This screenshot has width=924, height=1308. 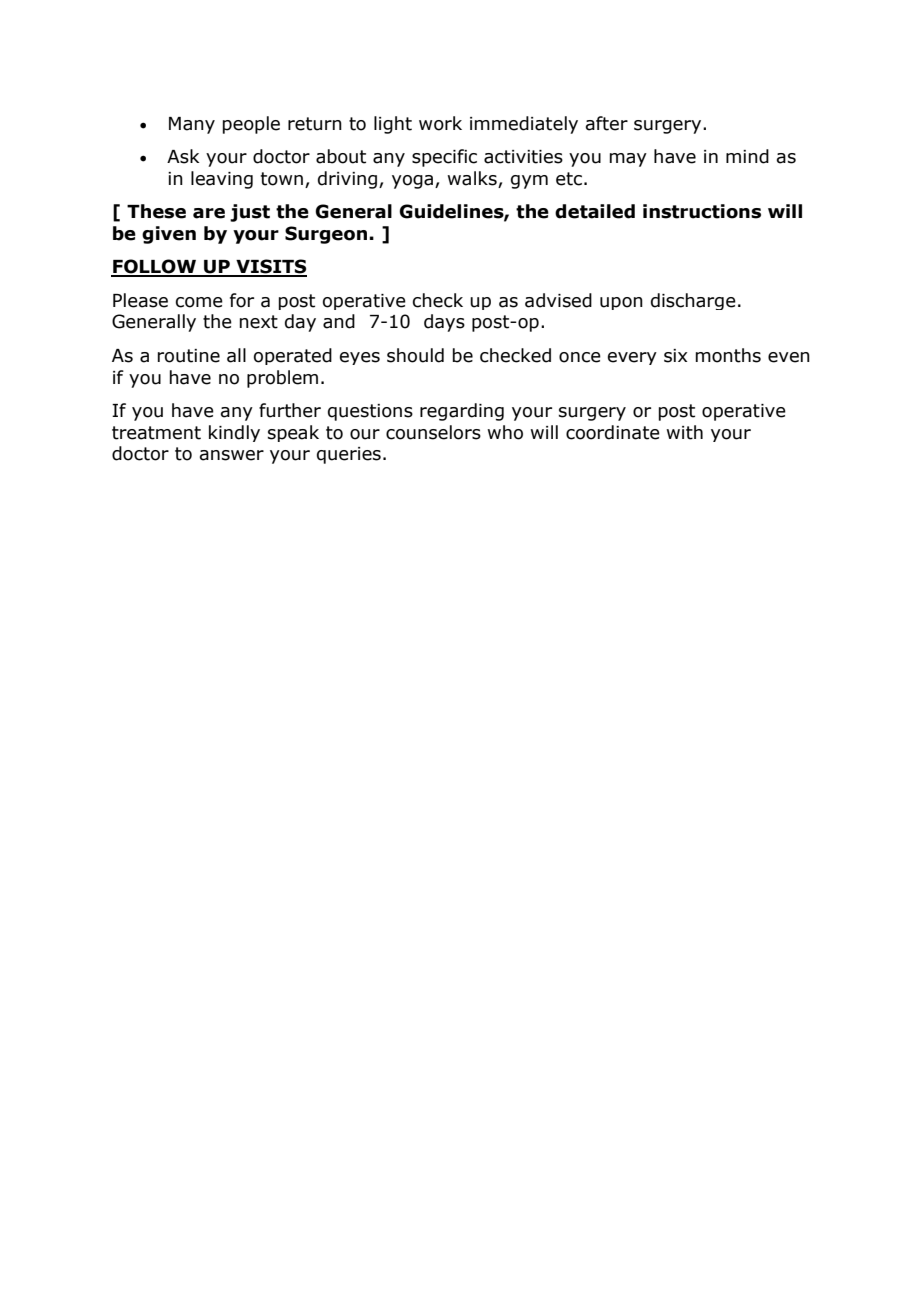 What do you see at coordinates (473, 179) in the screenshot?
I see `walks` at bounding box center [473, 179].
